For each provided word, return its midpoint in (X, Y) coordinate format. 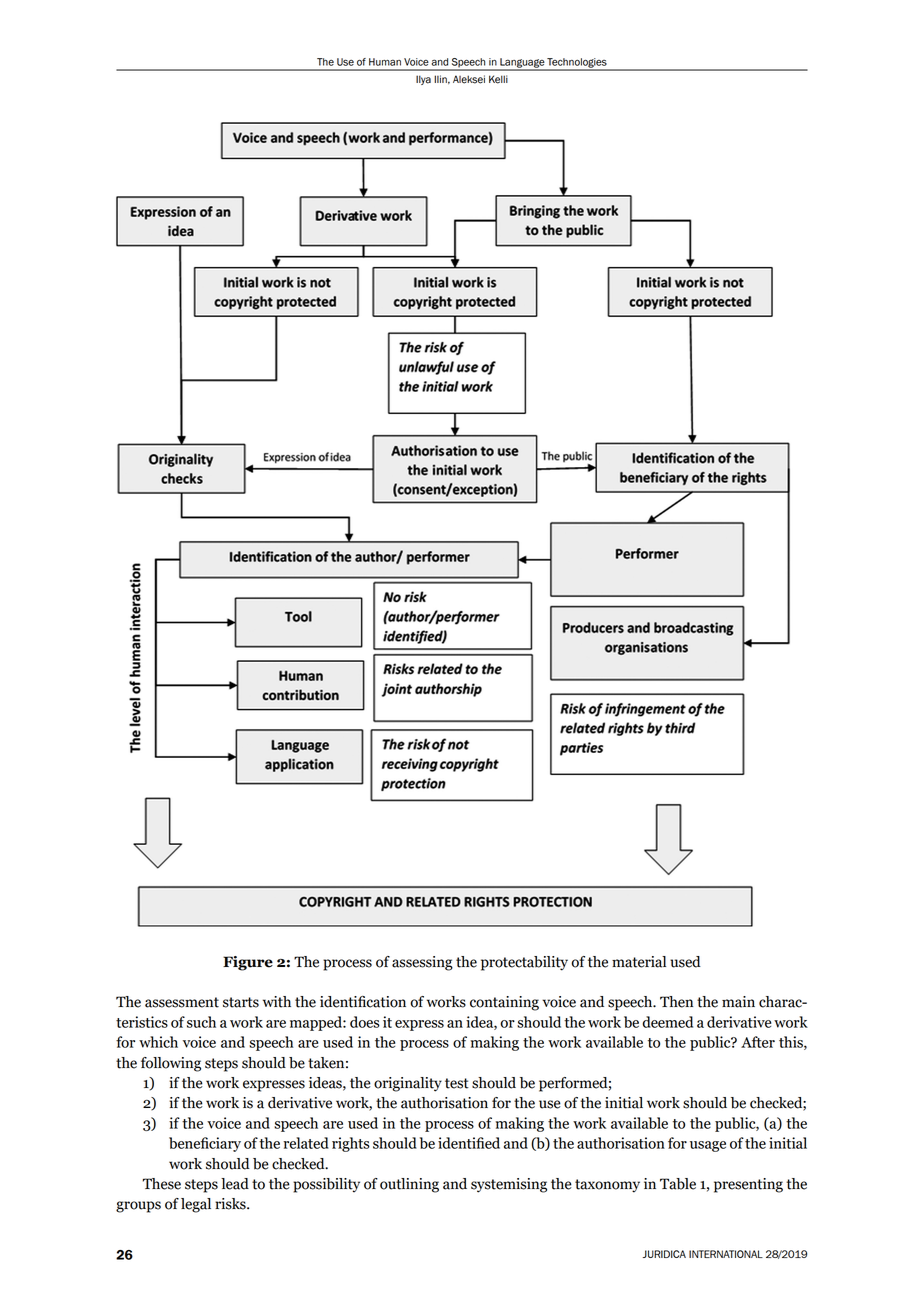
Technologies (577, 64)
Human (385, 62)
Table (678, 1184)
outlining (409, 1185)
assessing (422, 963)
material (639, 962)
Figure (248, 963)
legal (196, 1205)
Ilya (423, 80)
